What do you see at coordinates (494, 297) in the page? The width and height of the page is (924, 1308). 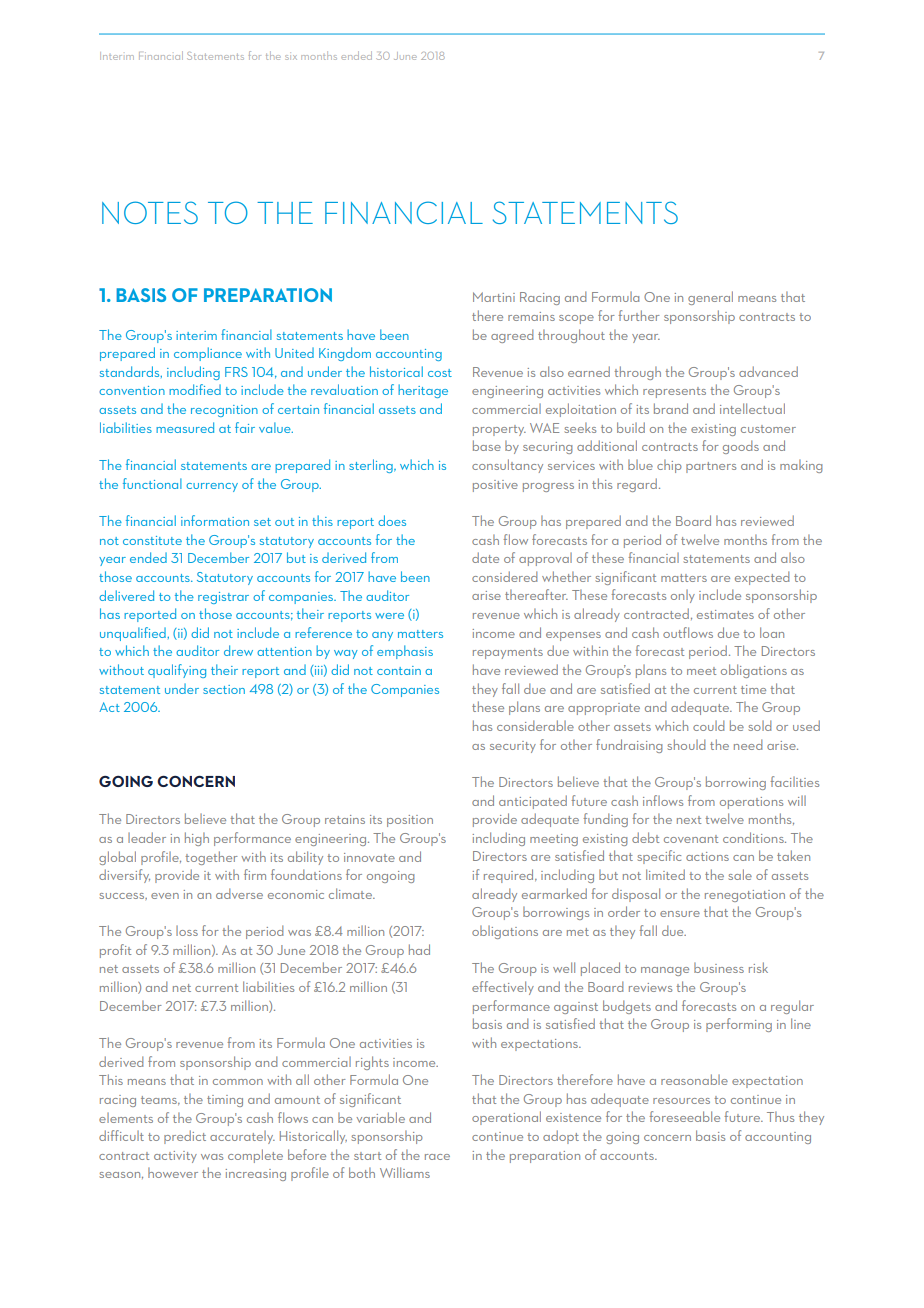 I see `Martini` at bounding box center [494, 297].
